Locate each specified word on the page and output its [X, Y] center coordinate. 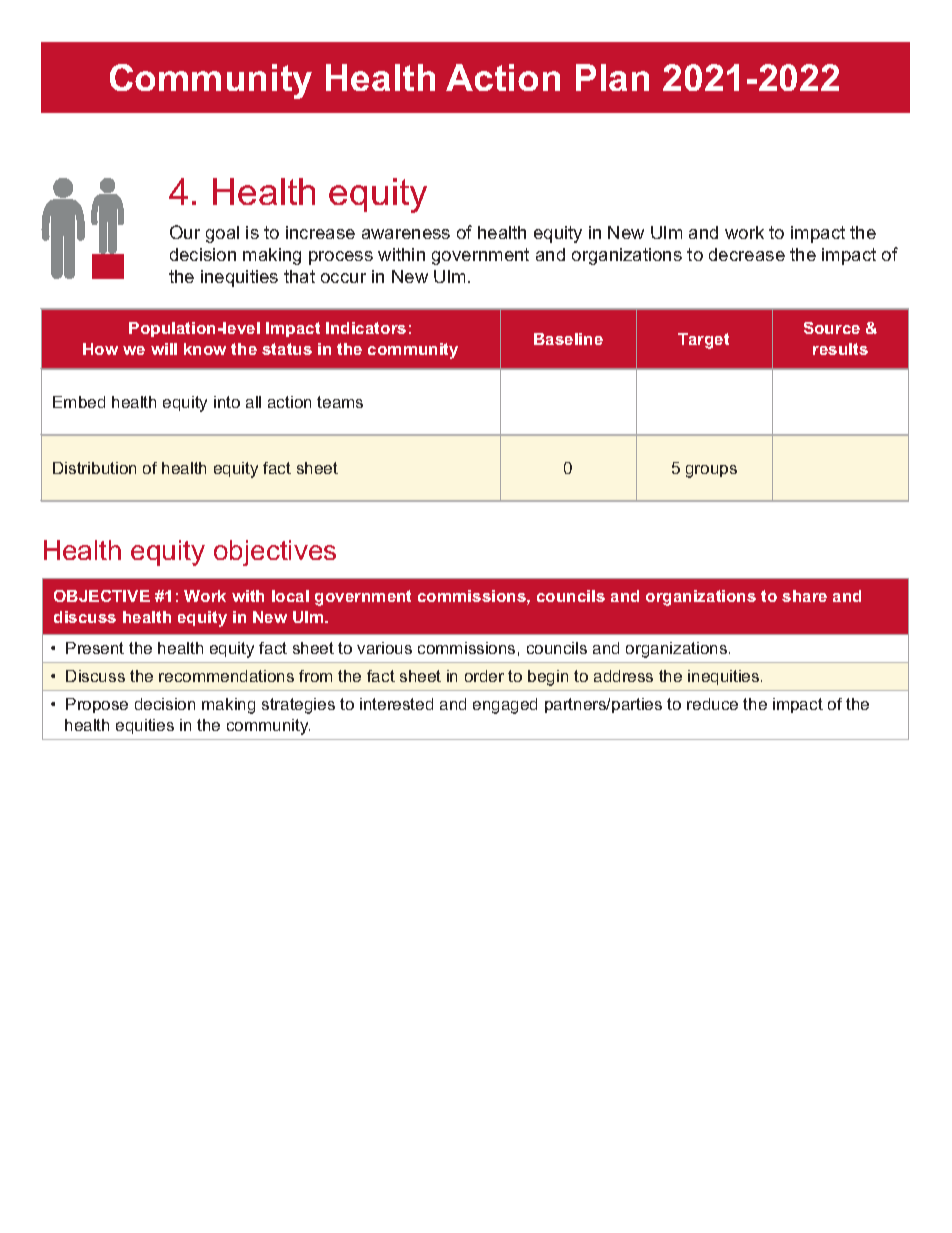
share [804, 596]
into [227, 402]
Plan [612, 77]
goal [222, 234]
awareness [406, 234]
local [290, 596]
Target [703, 341]
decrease [747, 254]
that [299, 276]
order [484, 676]
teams [340, 402]
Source [832, 328]
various [384, 648]
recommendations [226, 676]
